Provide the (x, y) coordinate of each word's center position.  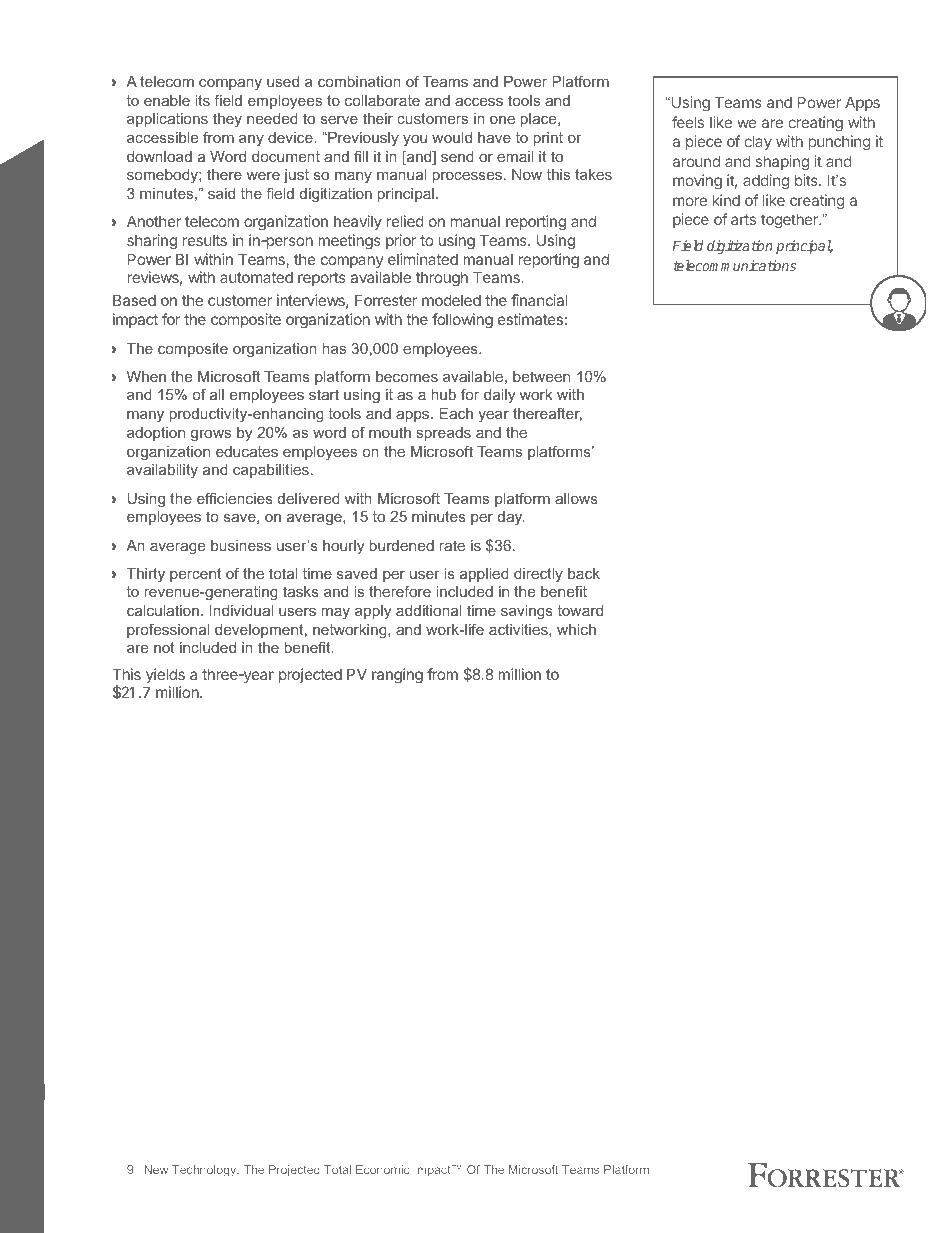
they (227, 120)
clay (758, 142)
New (156, 1169)
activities (519, 629)
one (502, 120)
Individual (241, 610)
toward (580, 610)
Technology (205, 1171)
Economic (383, 1169)
